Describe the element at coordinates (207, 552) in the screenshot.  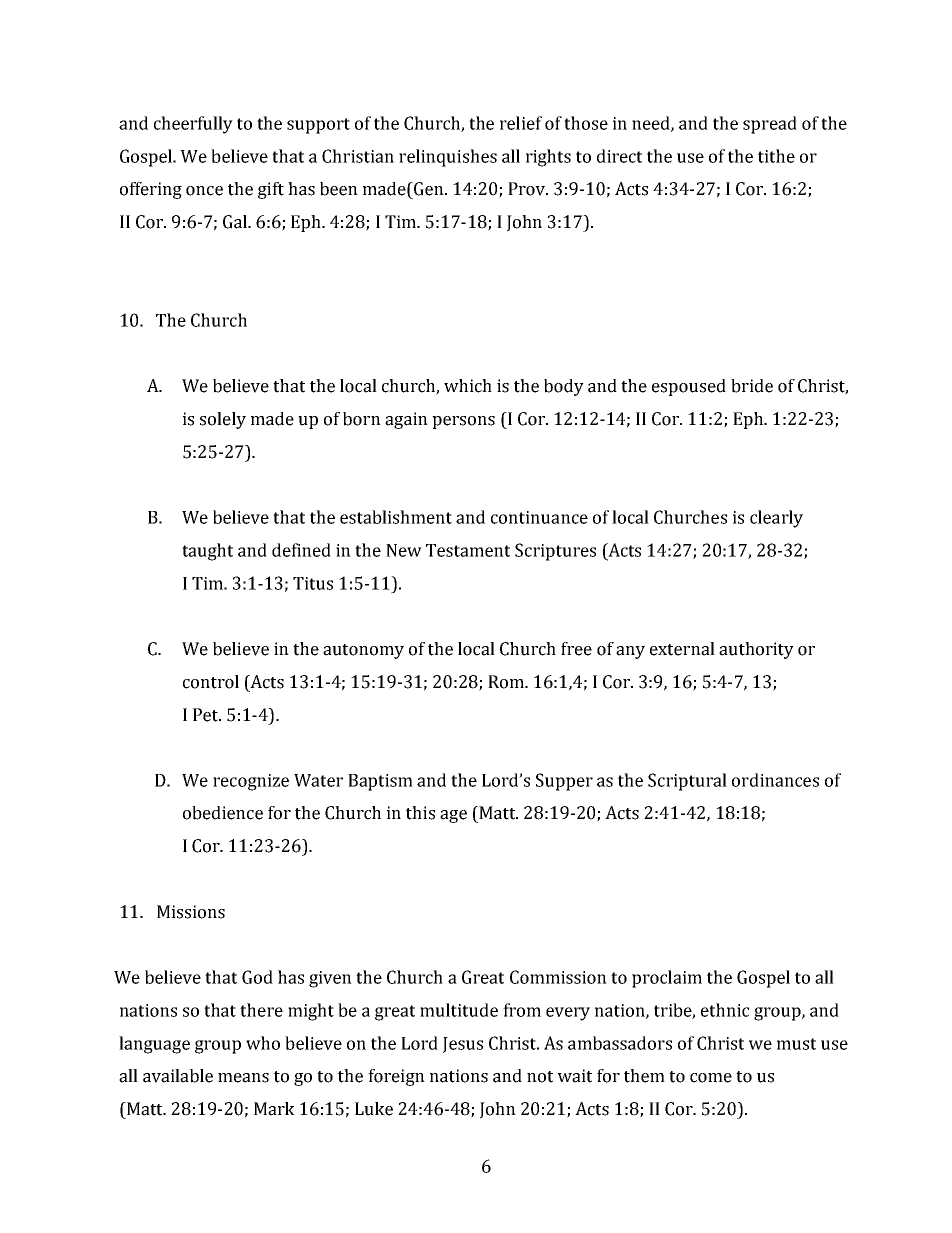
I see `taught` at that location.
